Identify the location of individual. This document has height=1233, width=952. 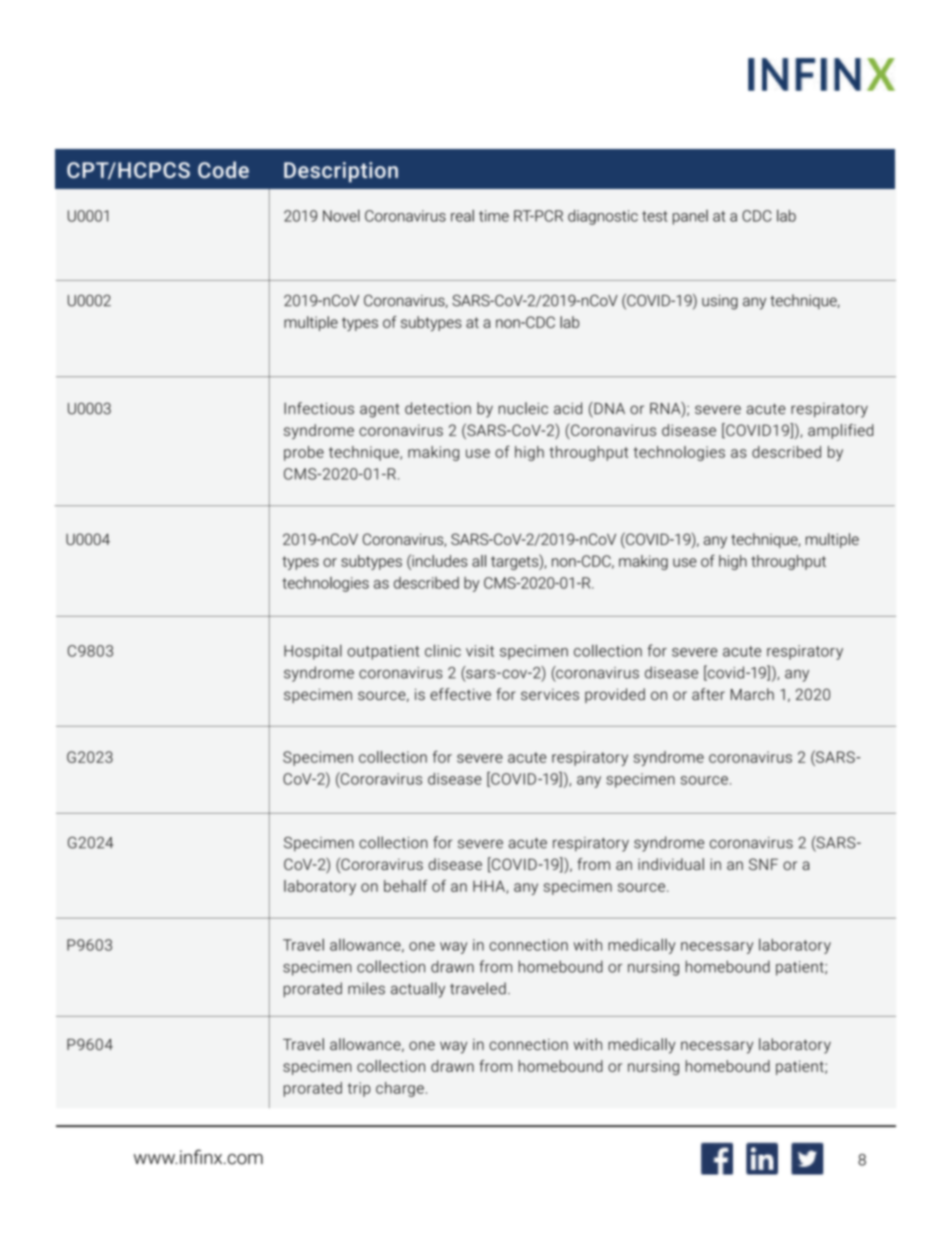
(671, 864).
